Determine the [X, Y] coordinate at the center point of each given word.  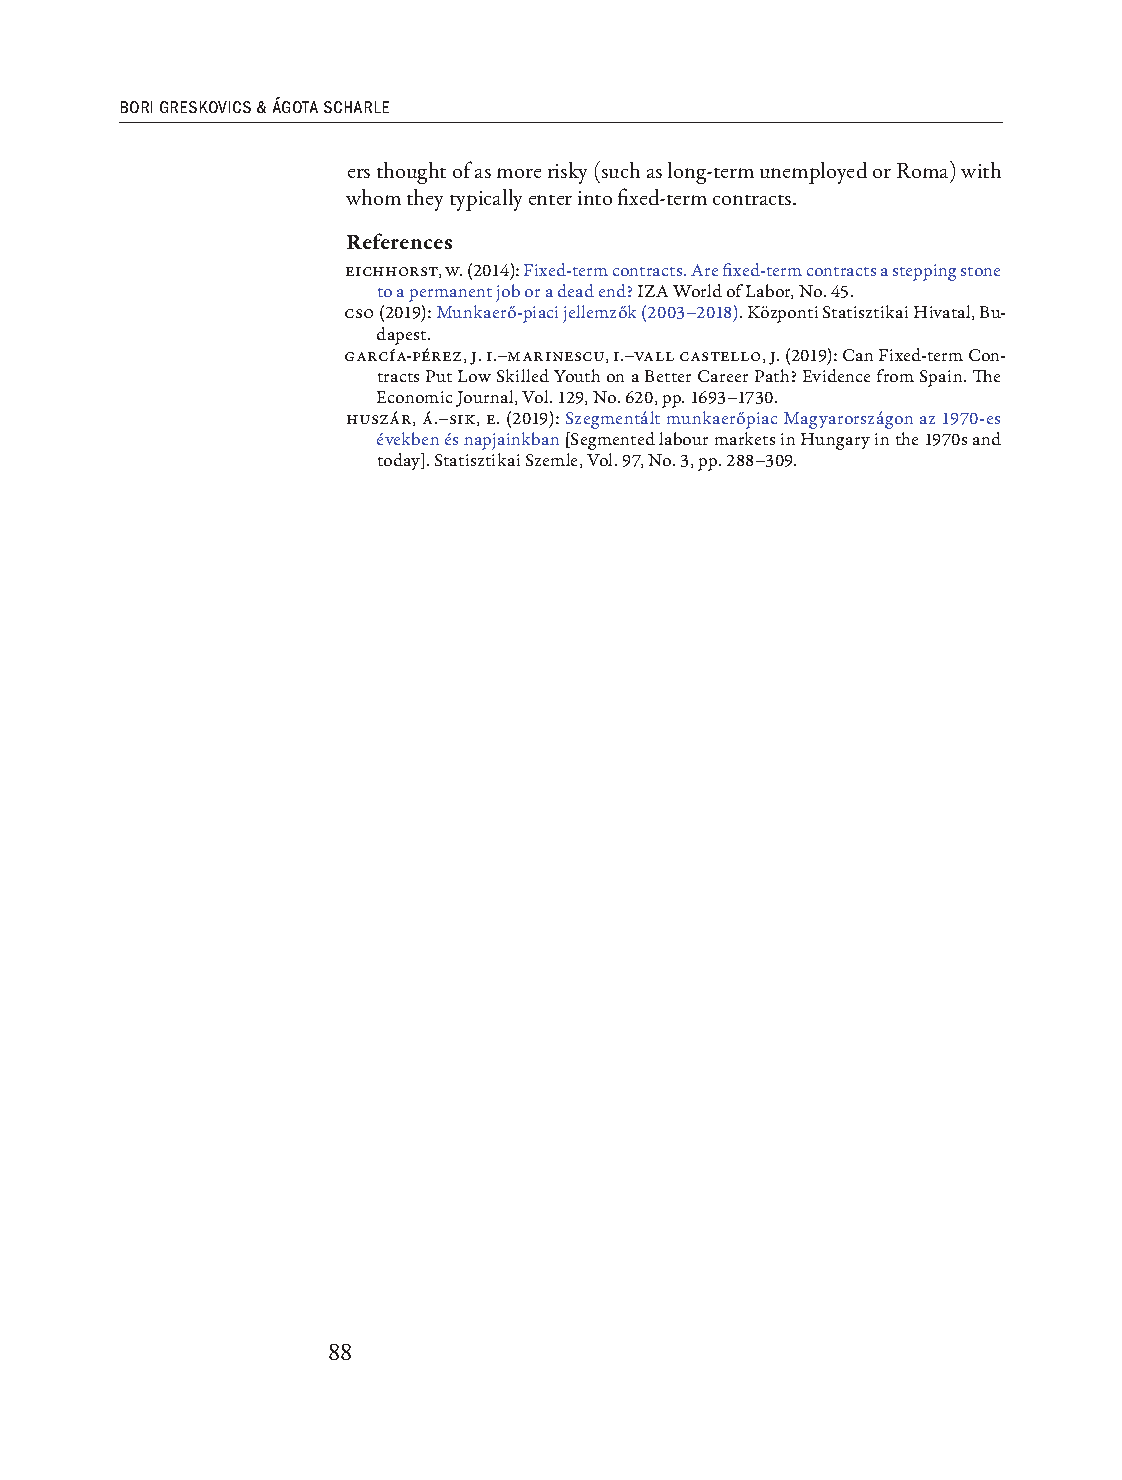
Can [858, 355]
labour [683, 438]
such [621, 170]
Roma [924, 171]
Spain [942, 378]
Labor [769, 291]
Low [474, 376]
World [697, 290]
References [399, 241]
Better [668, 376]
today [400, 461]
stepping [924, 272]
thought [411, 173]
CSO [359, 313]
